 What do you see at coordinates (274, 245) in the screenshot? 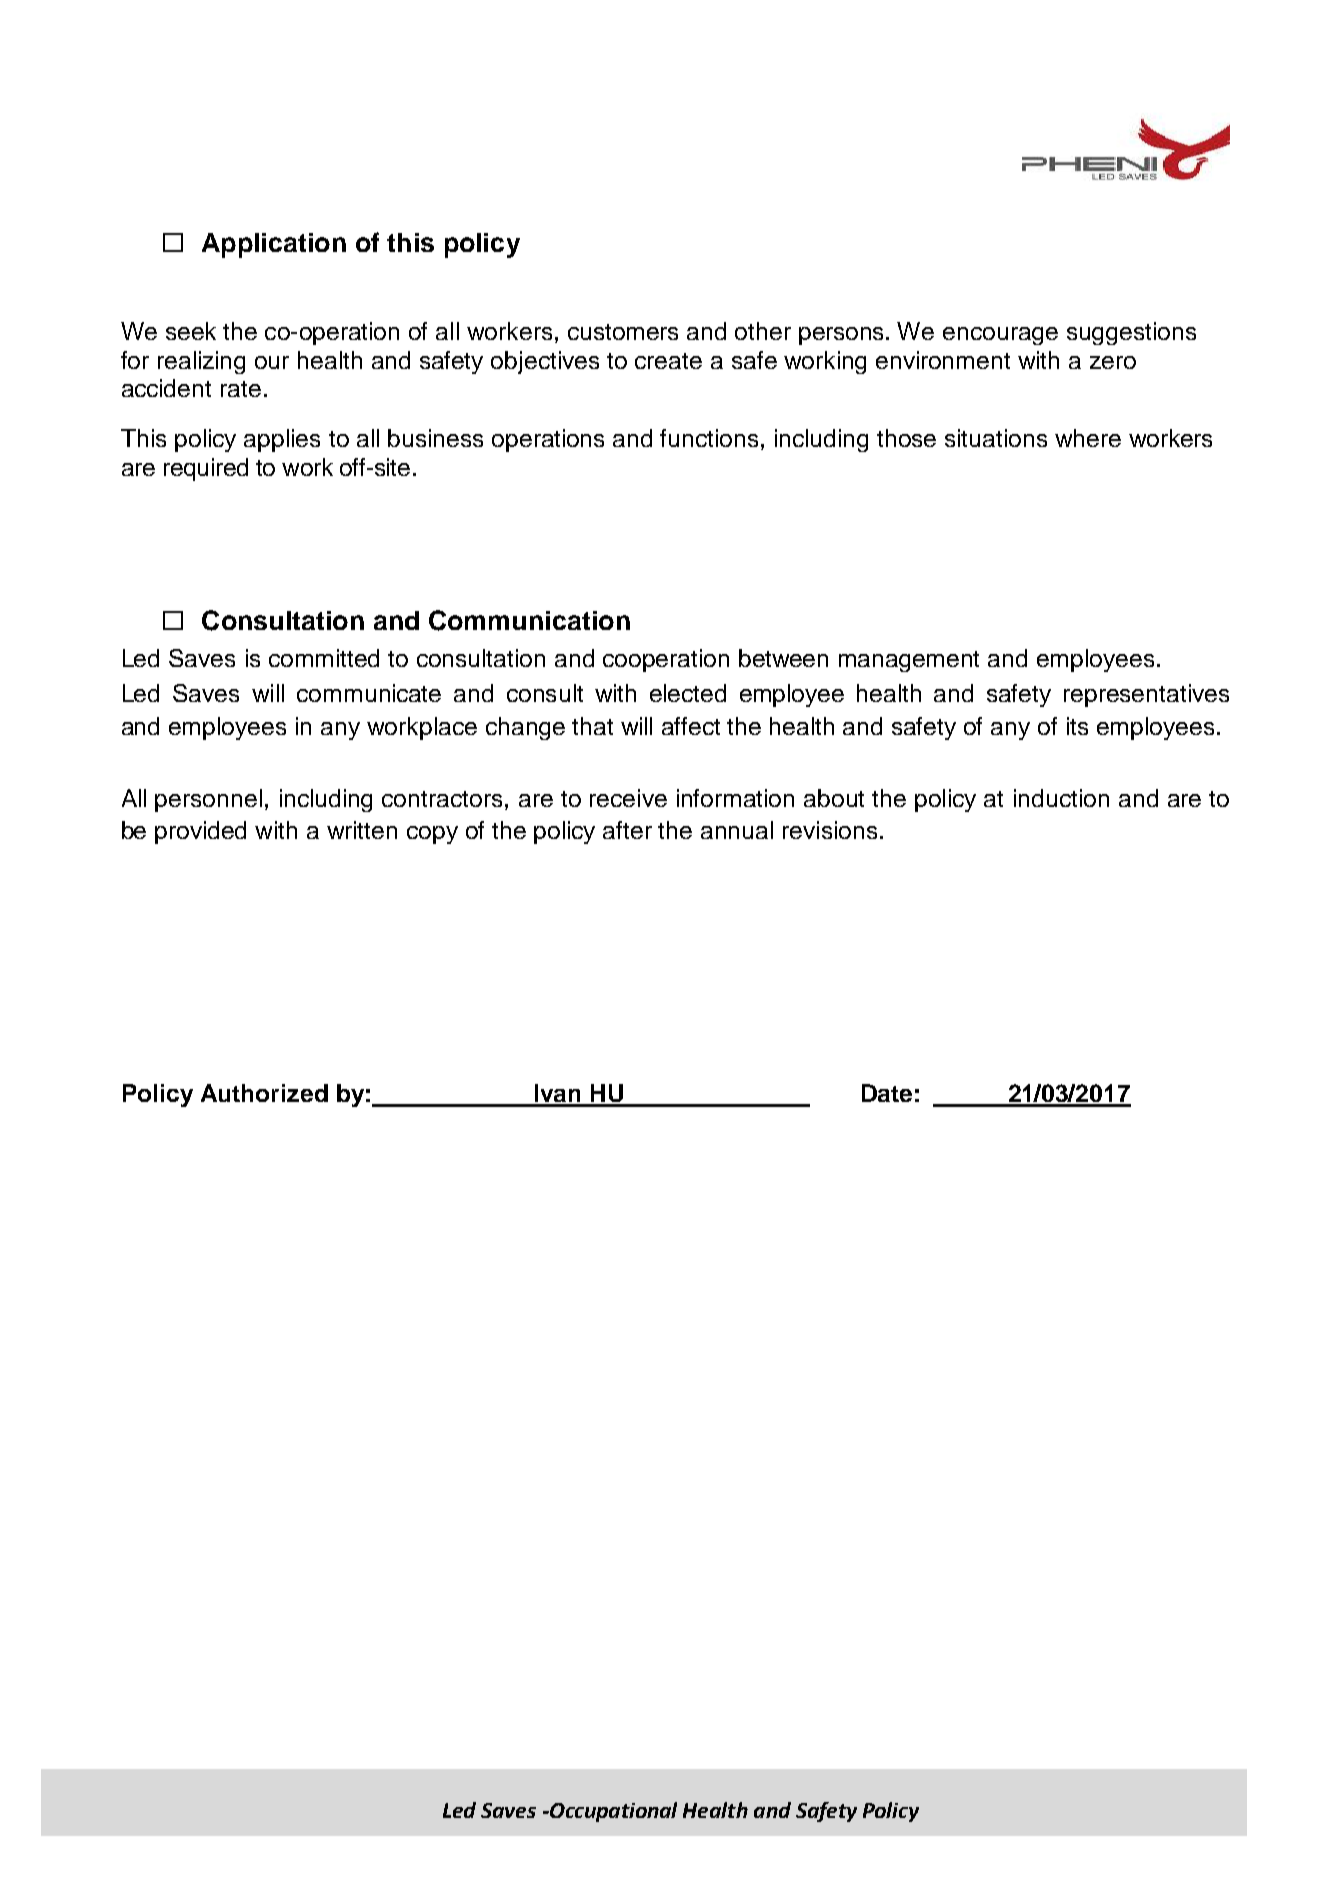
I see `Application` at bounding box center [274, 245].
